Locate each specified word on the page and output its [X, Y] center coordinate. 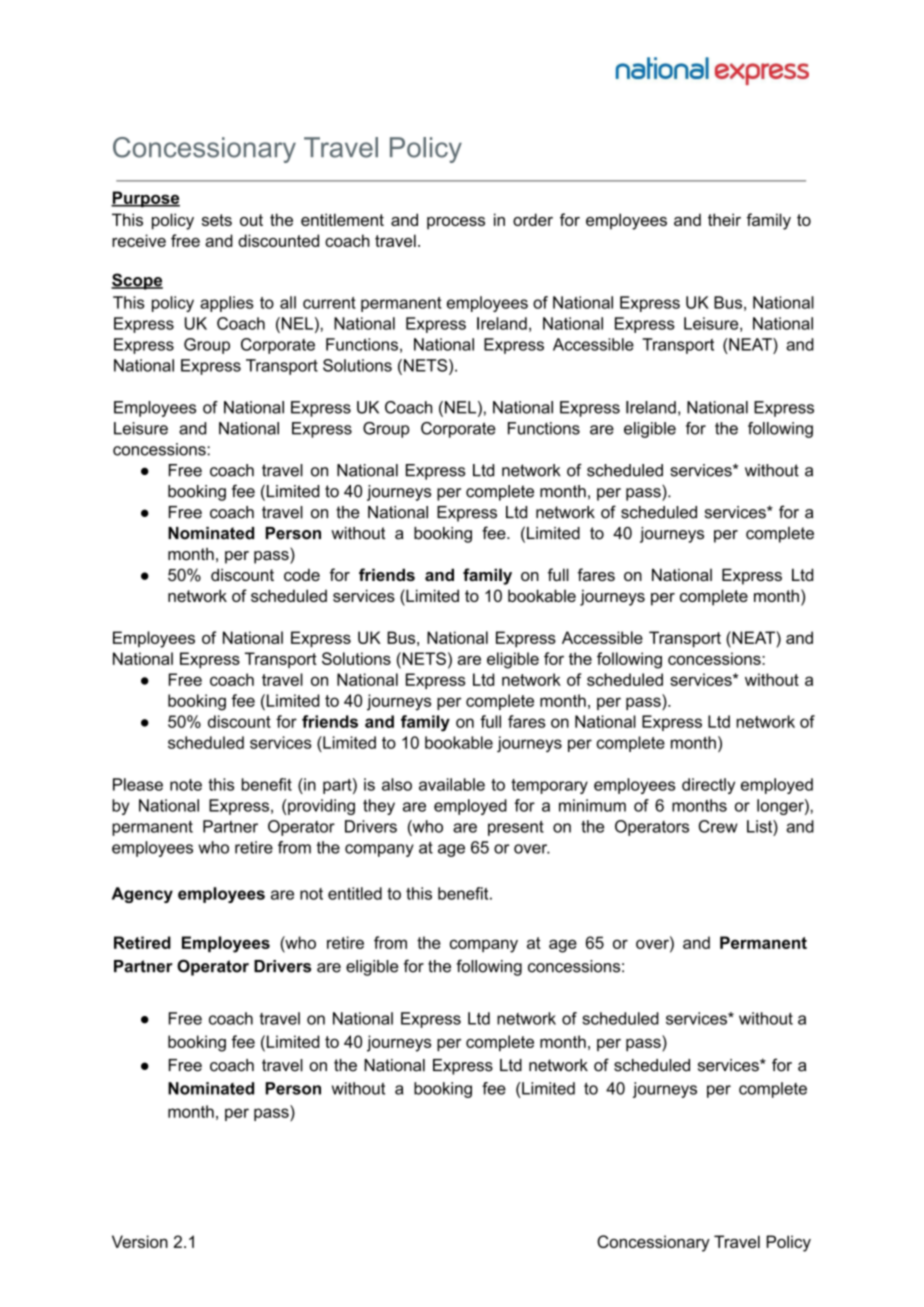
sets [217, 220]
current [329, 303]
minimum [592, 805]
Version [140, 1241]
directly [708, 786]
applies [227, 304]
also [397, 784]
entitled [355, 893]
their [724, 219]
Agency [142, 895]
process [456, 223]
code [302, 575]
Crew [718, 826]
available [452, 784]
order [533, 219]
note [186, 785]
